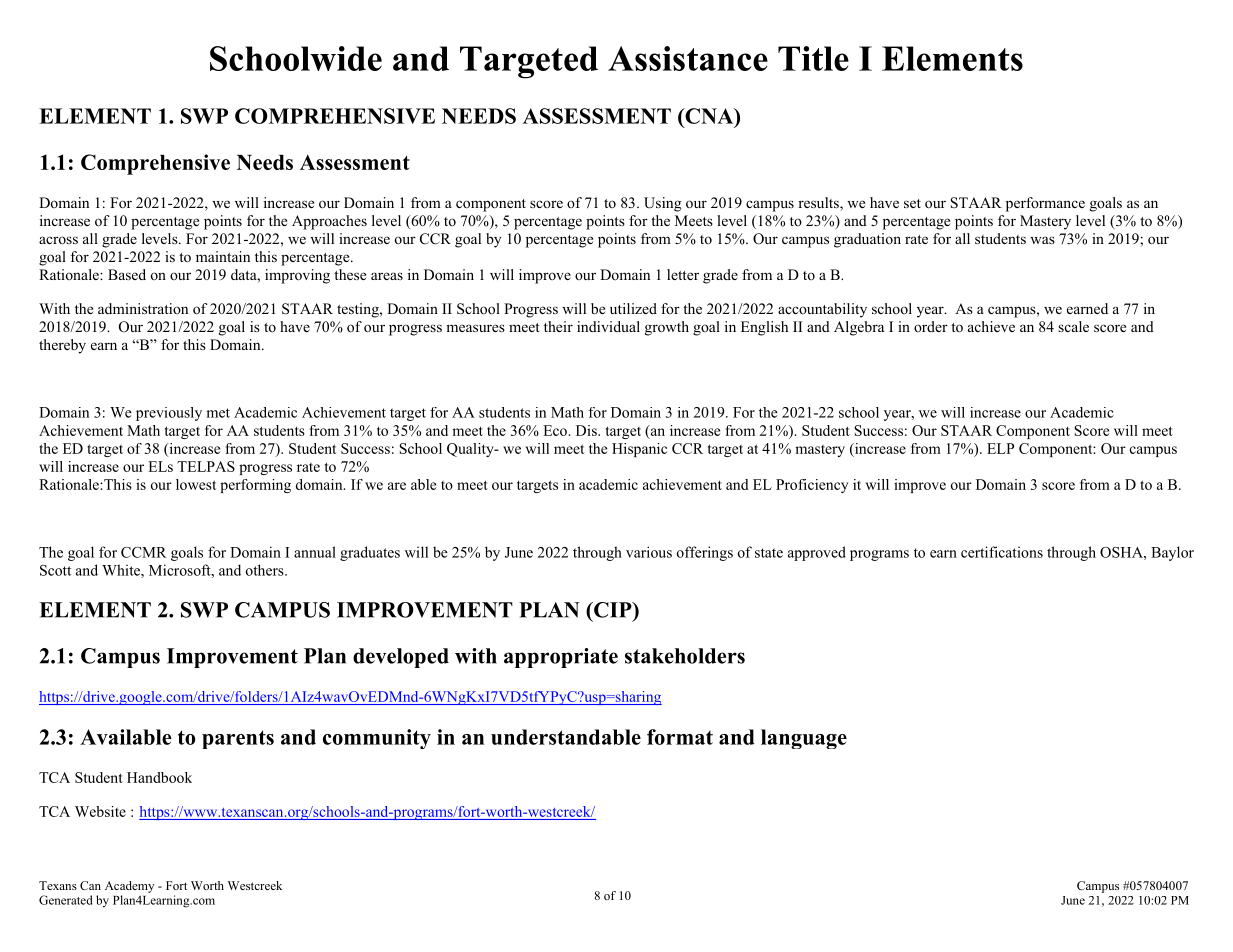  I want to click on Approaches, so click(329, 222).
